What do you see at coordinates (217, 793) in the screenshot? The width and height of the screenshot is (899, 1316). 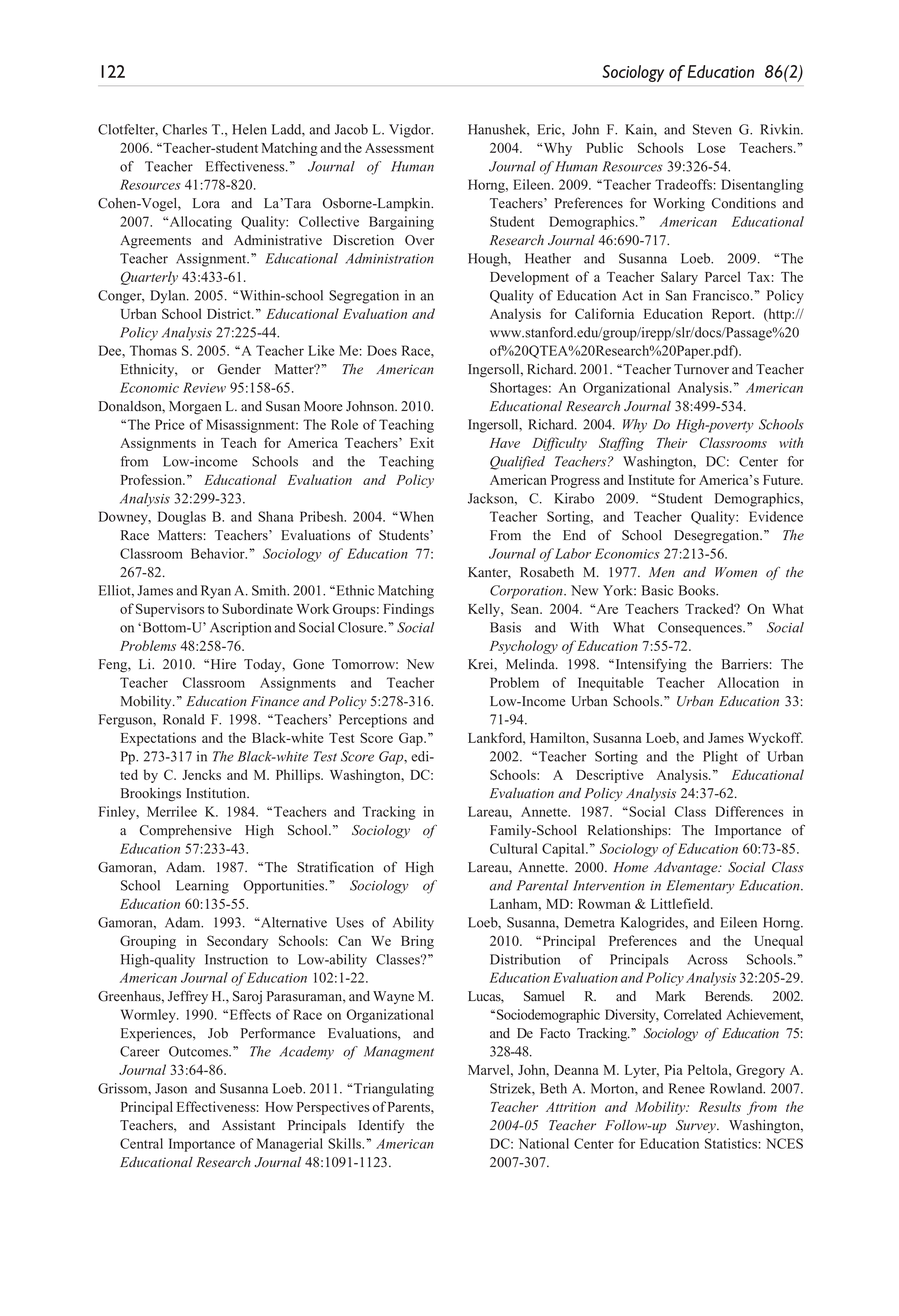 I see `Institution` at bounding box center [217, 793].
